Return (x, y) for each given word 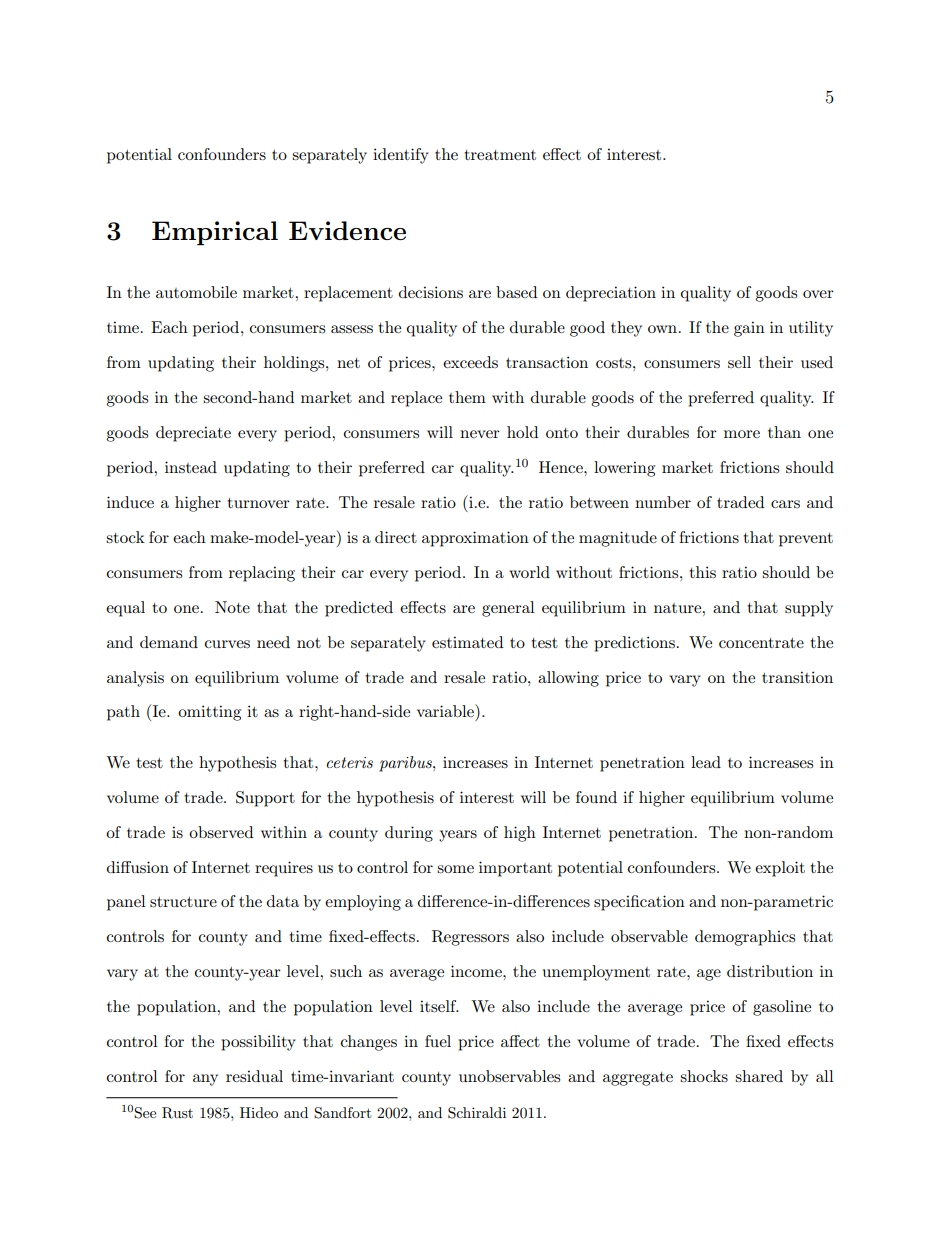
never (480, 434)
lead (706, 762)
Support (265, 799)
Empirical (215, 233)
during (409, 834)
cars (785, 504)
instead (191, 467)
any (205, 1080)
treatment (500, 155)
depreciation (611, 294)
